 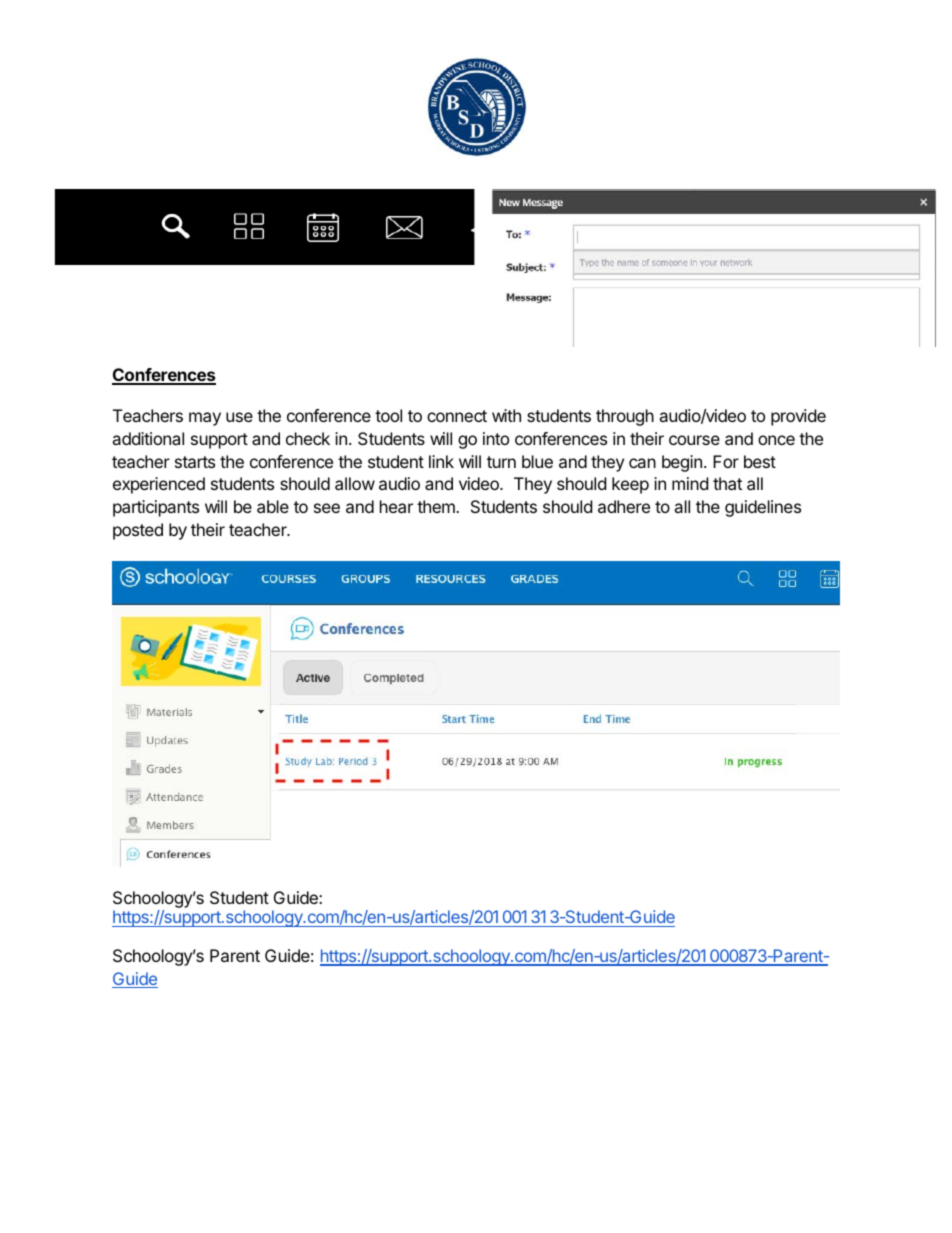 What do you see at coordinates (441, 461) in the screenshot?
I see `link` at bounding box center [441, 461].
